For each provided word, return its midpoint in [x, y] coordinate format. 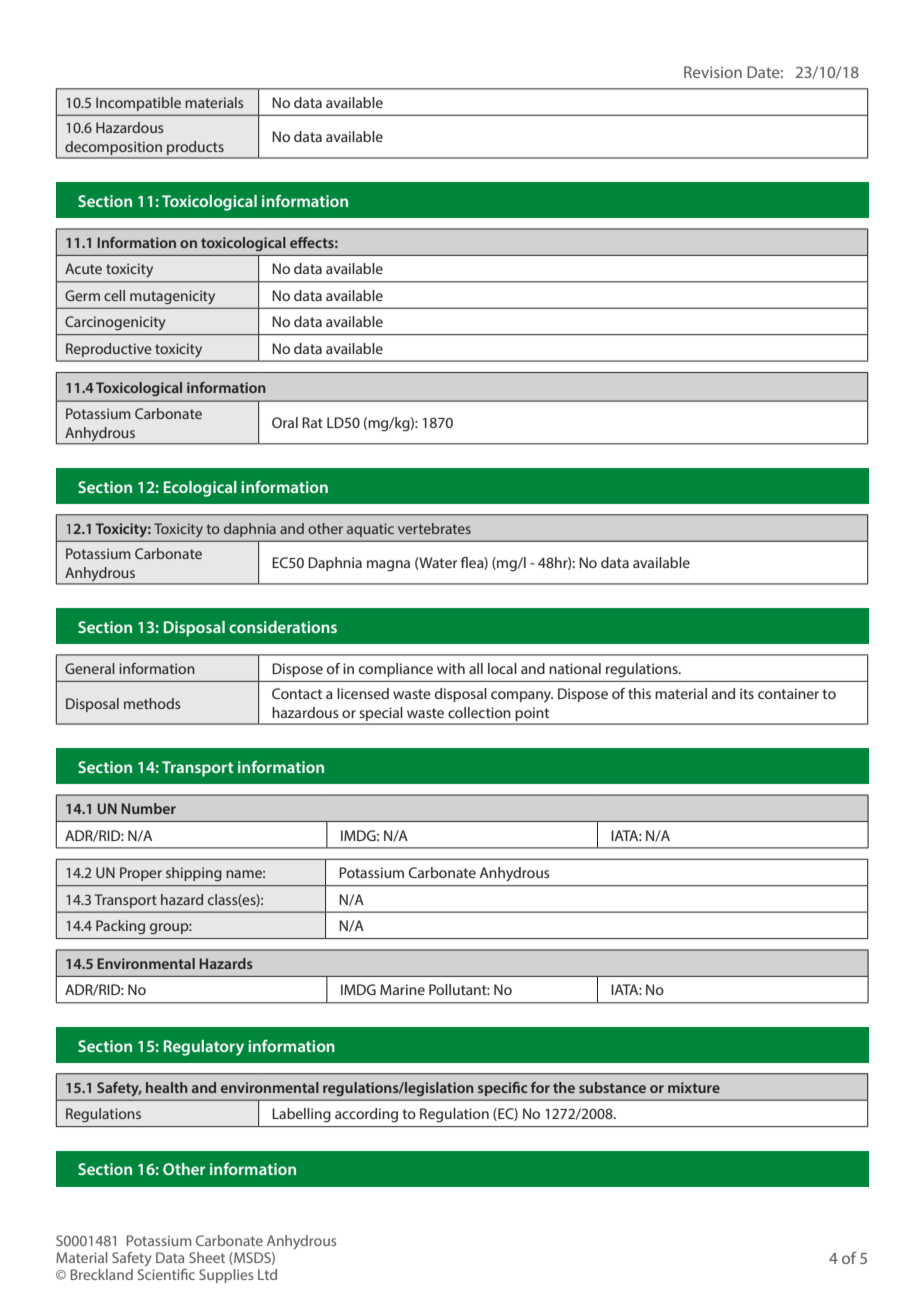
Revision [713, 72]
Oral [285, 422]
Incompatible [138, 104]
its [747, 693]
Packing [120, 927]
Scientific [166, 1274]
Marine [402, 989]
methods [152, 703]
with [451, 668]
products [195, 148]
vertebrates [434, 528]
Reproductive [109, 350]
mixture [694, 1087]
